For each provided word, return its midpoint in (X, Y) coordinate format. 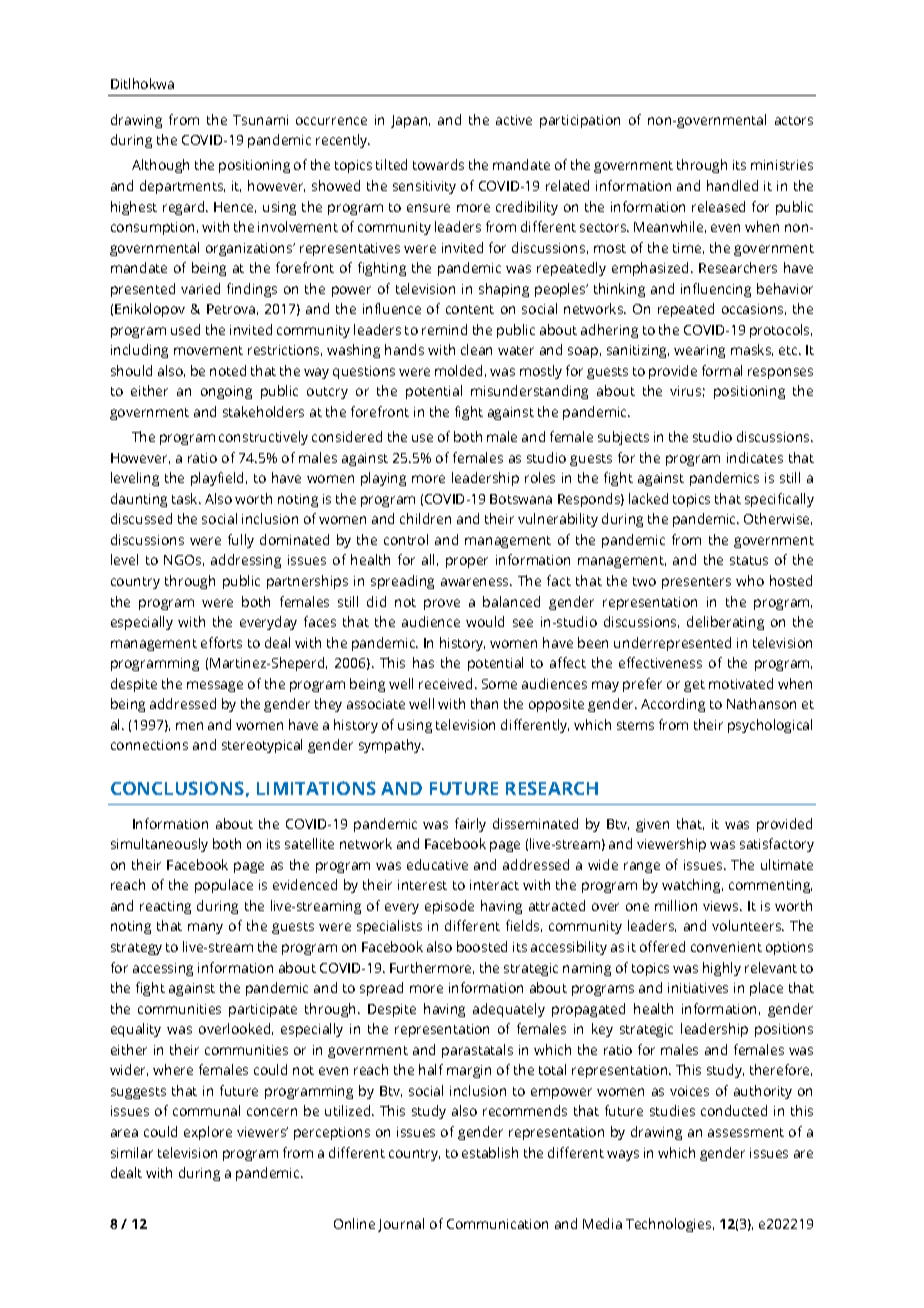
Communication (497, 1224)
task (186, 498)
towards (438, 164)
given (652, 825)
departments (182, 187)
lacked (648, 498)
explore (208, 1133)
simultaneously (159, 845)
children (425, 518)
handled (732, 185)
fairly (470, 825)
